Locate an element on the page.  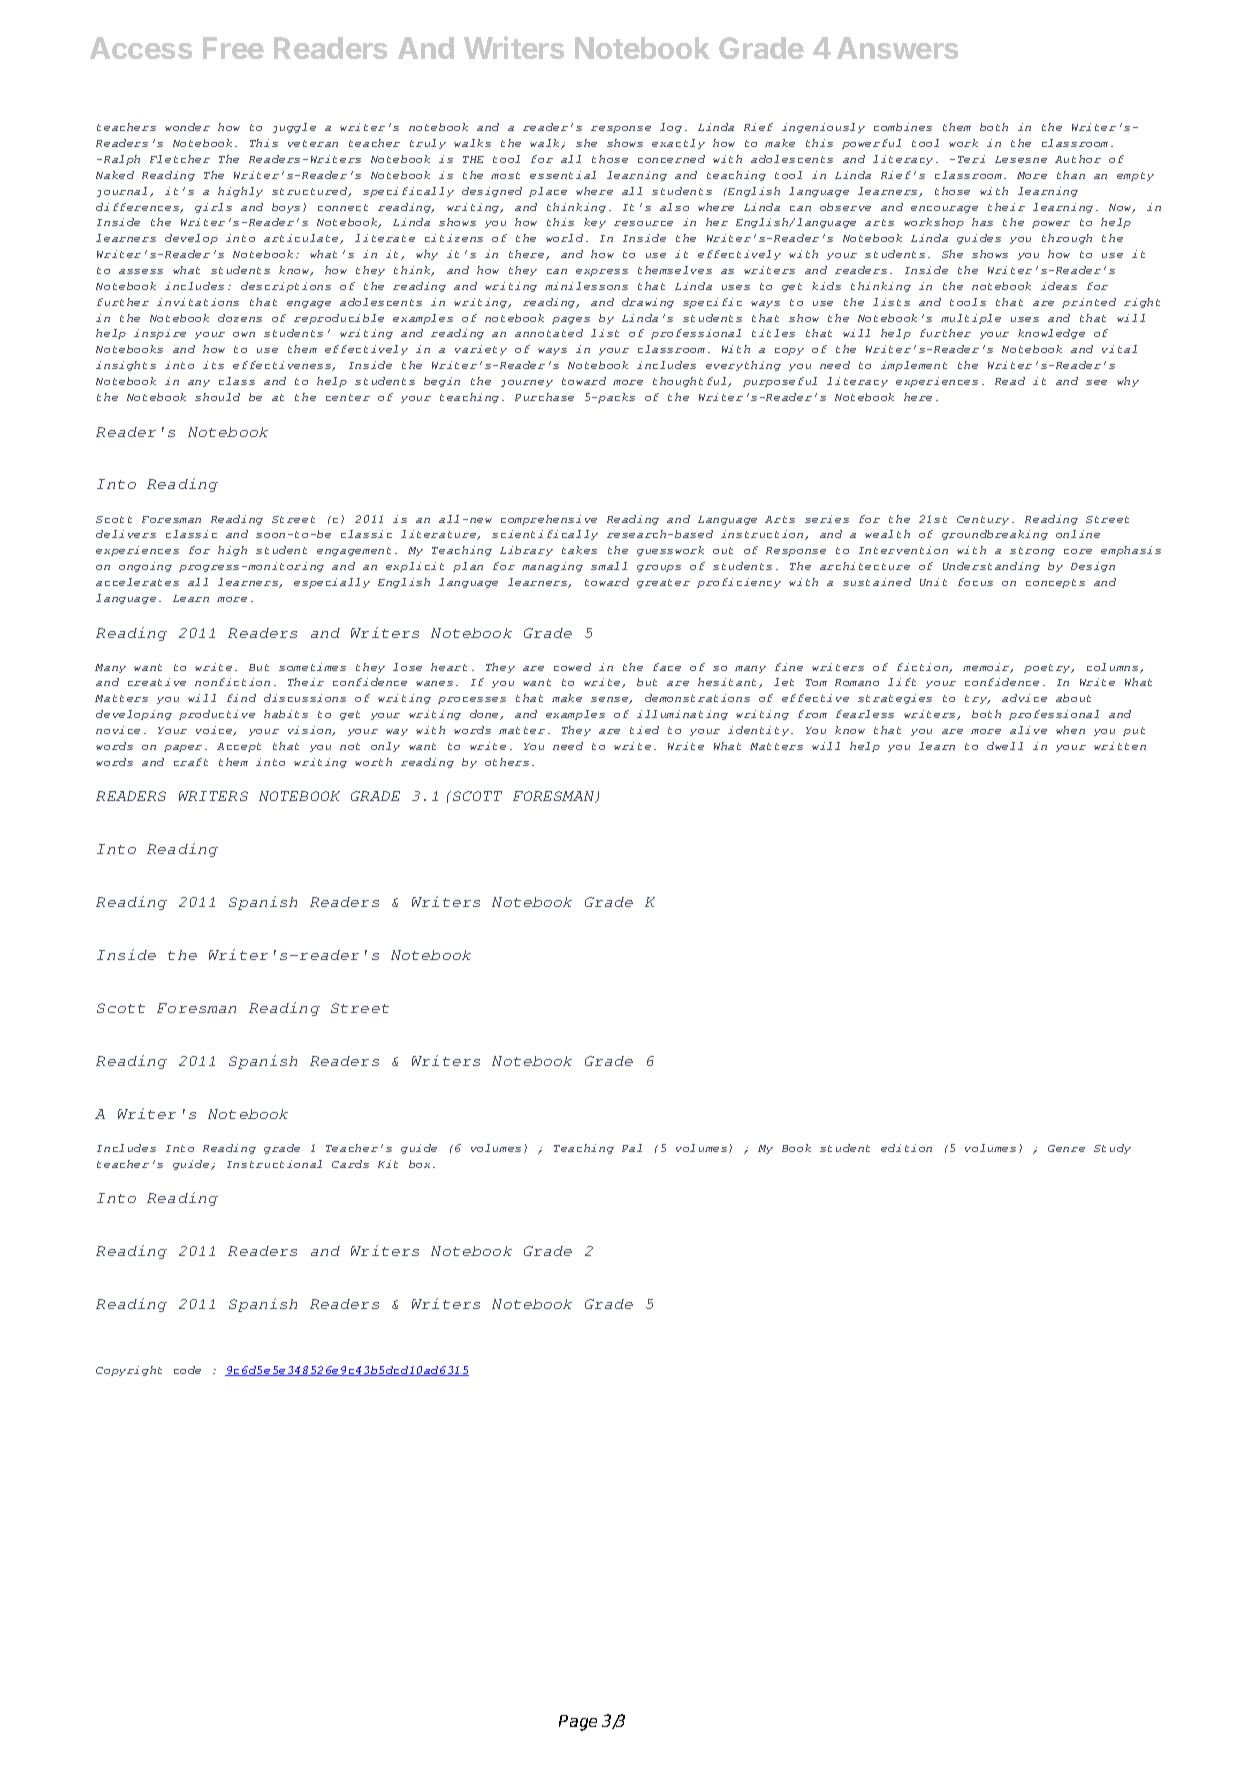
log is located at coordinates (671, 128).
